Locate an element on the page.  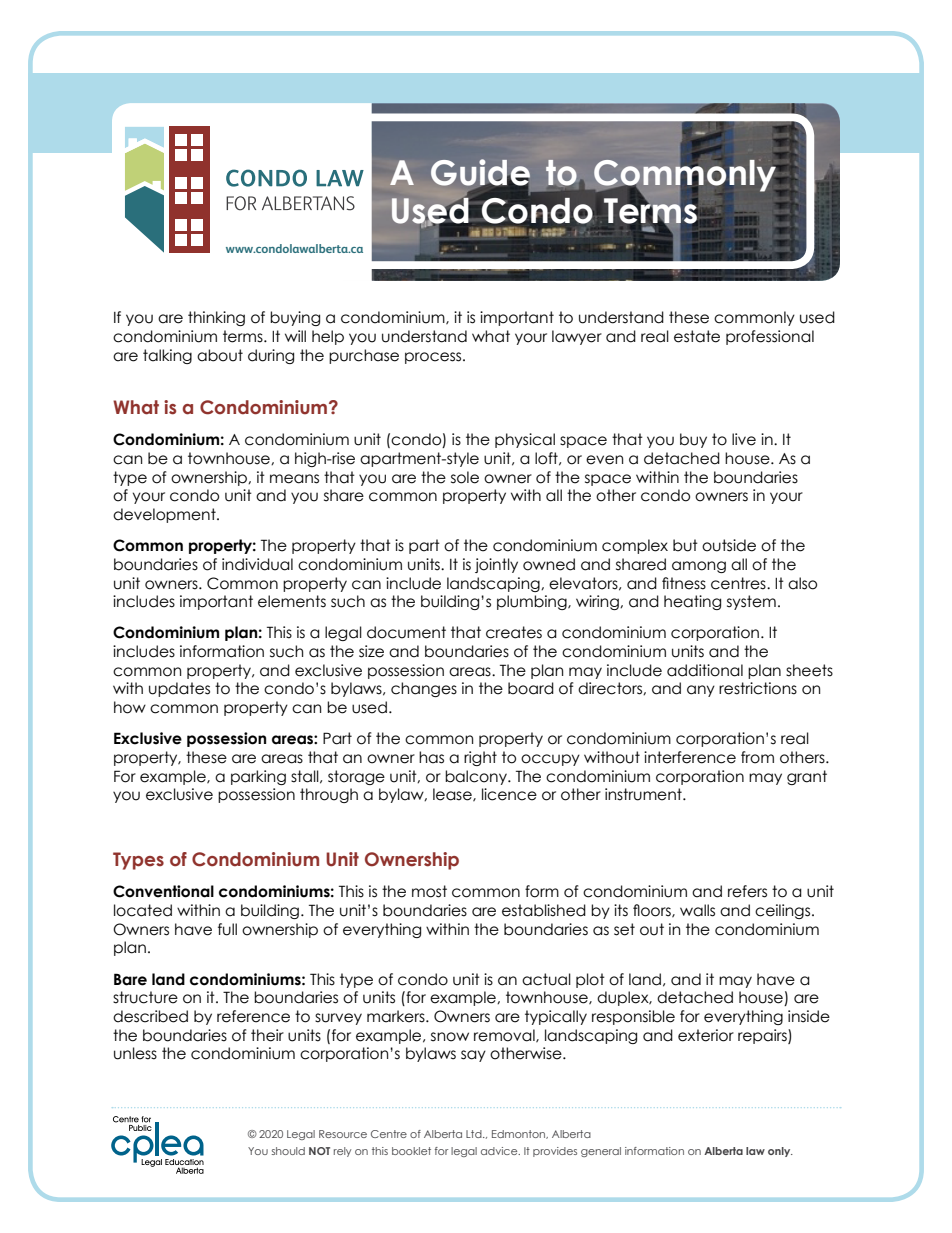
refers is located at coordinates (747, 891).
